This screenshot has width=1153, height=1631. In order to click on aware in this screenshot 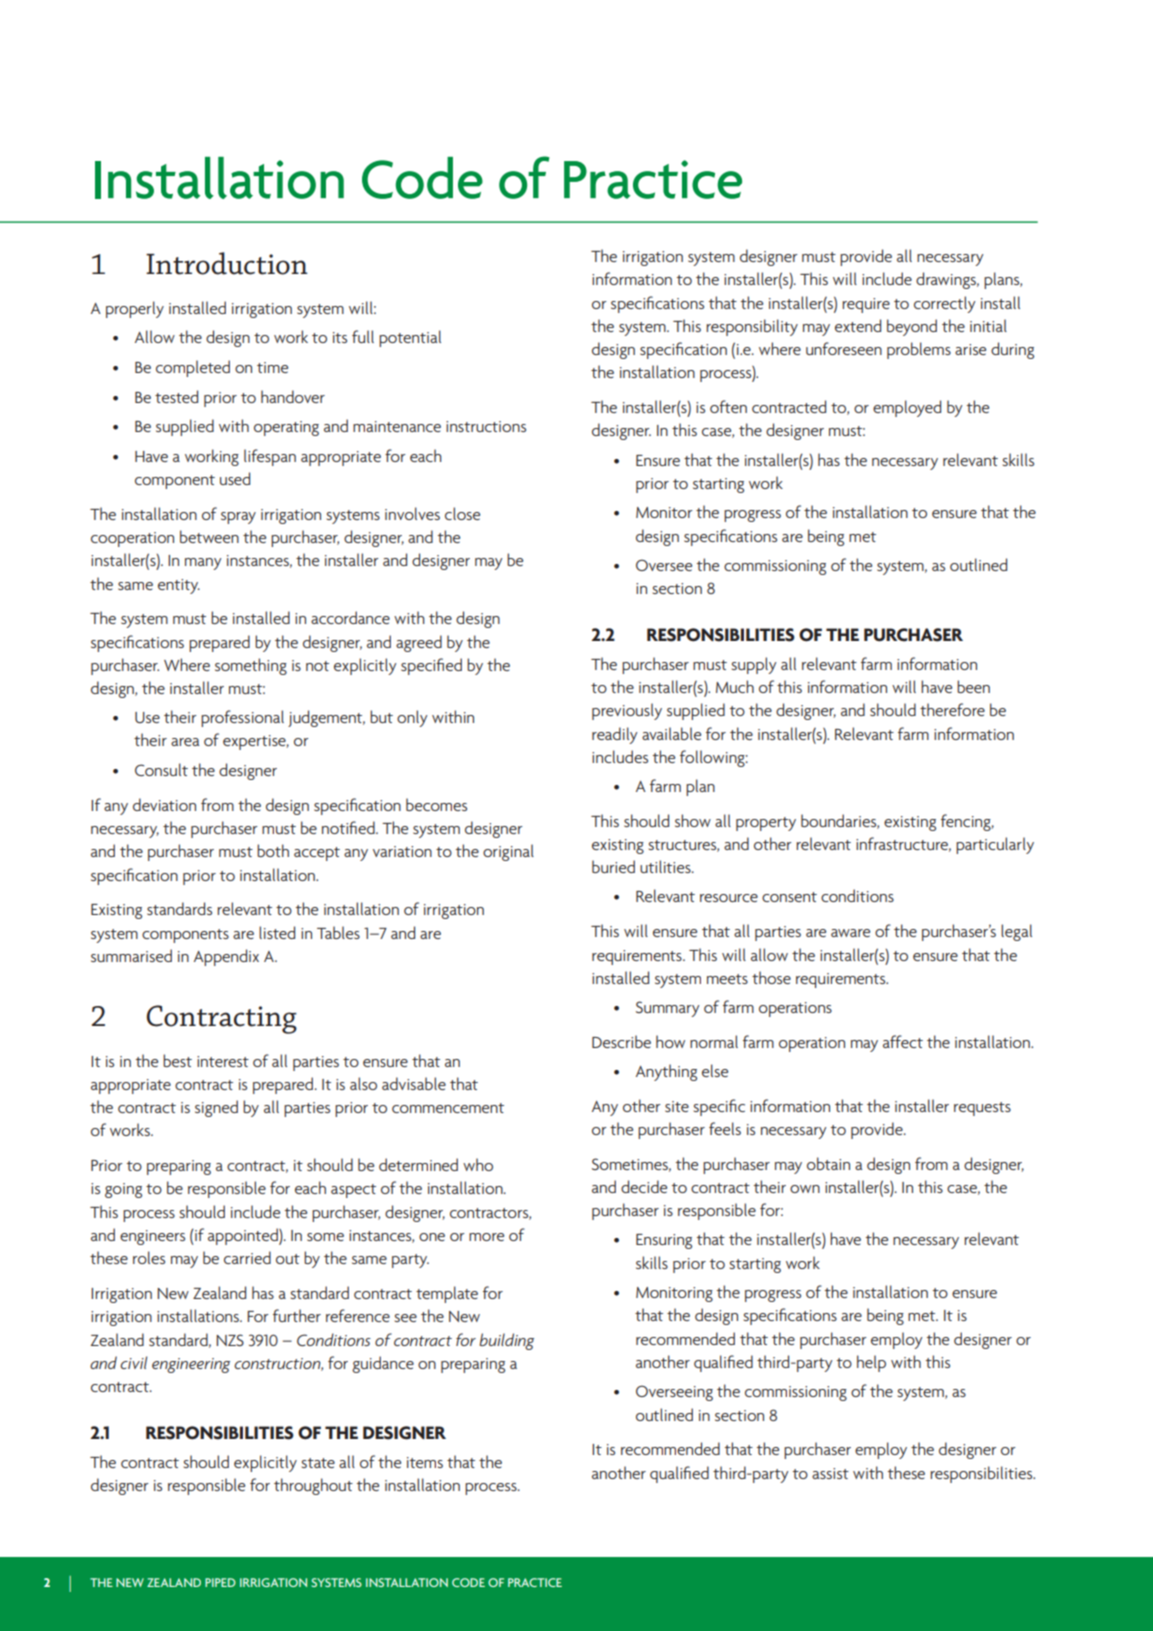, I will do `click(850, 933)`.
